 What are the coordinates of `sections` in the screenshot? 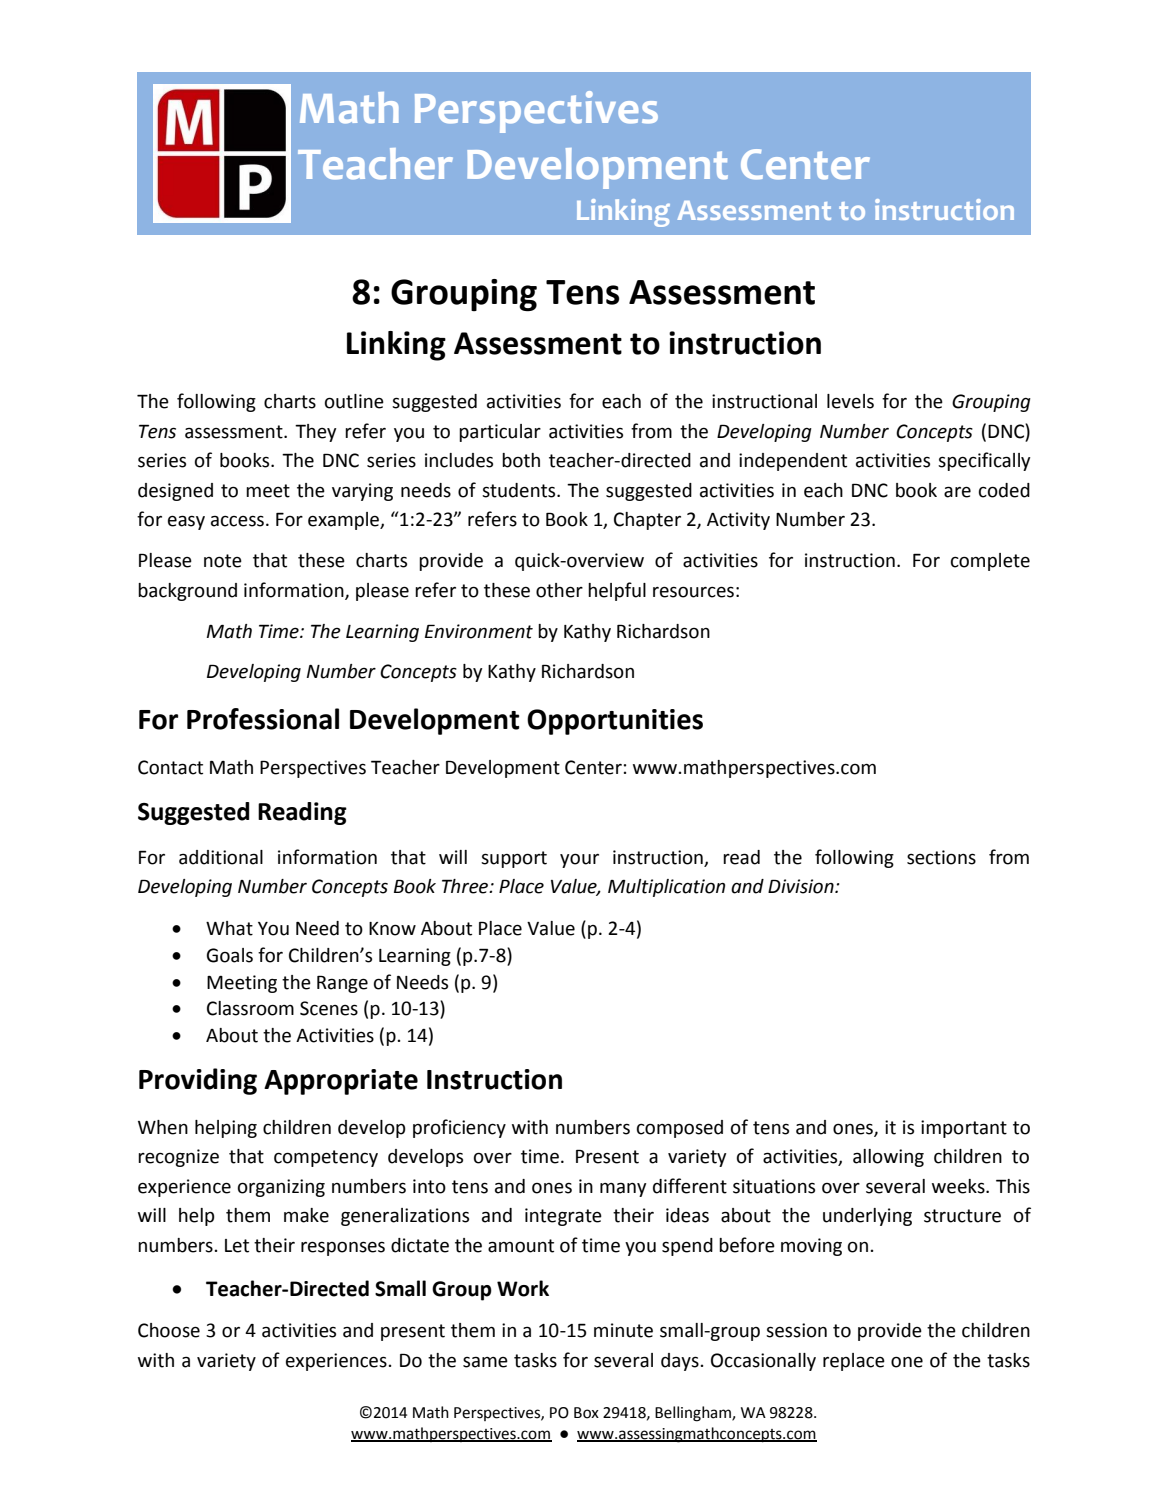 It's located at (941, 857).
